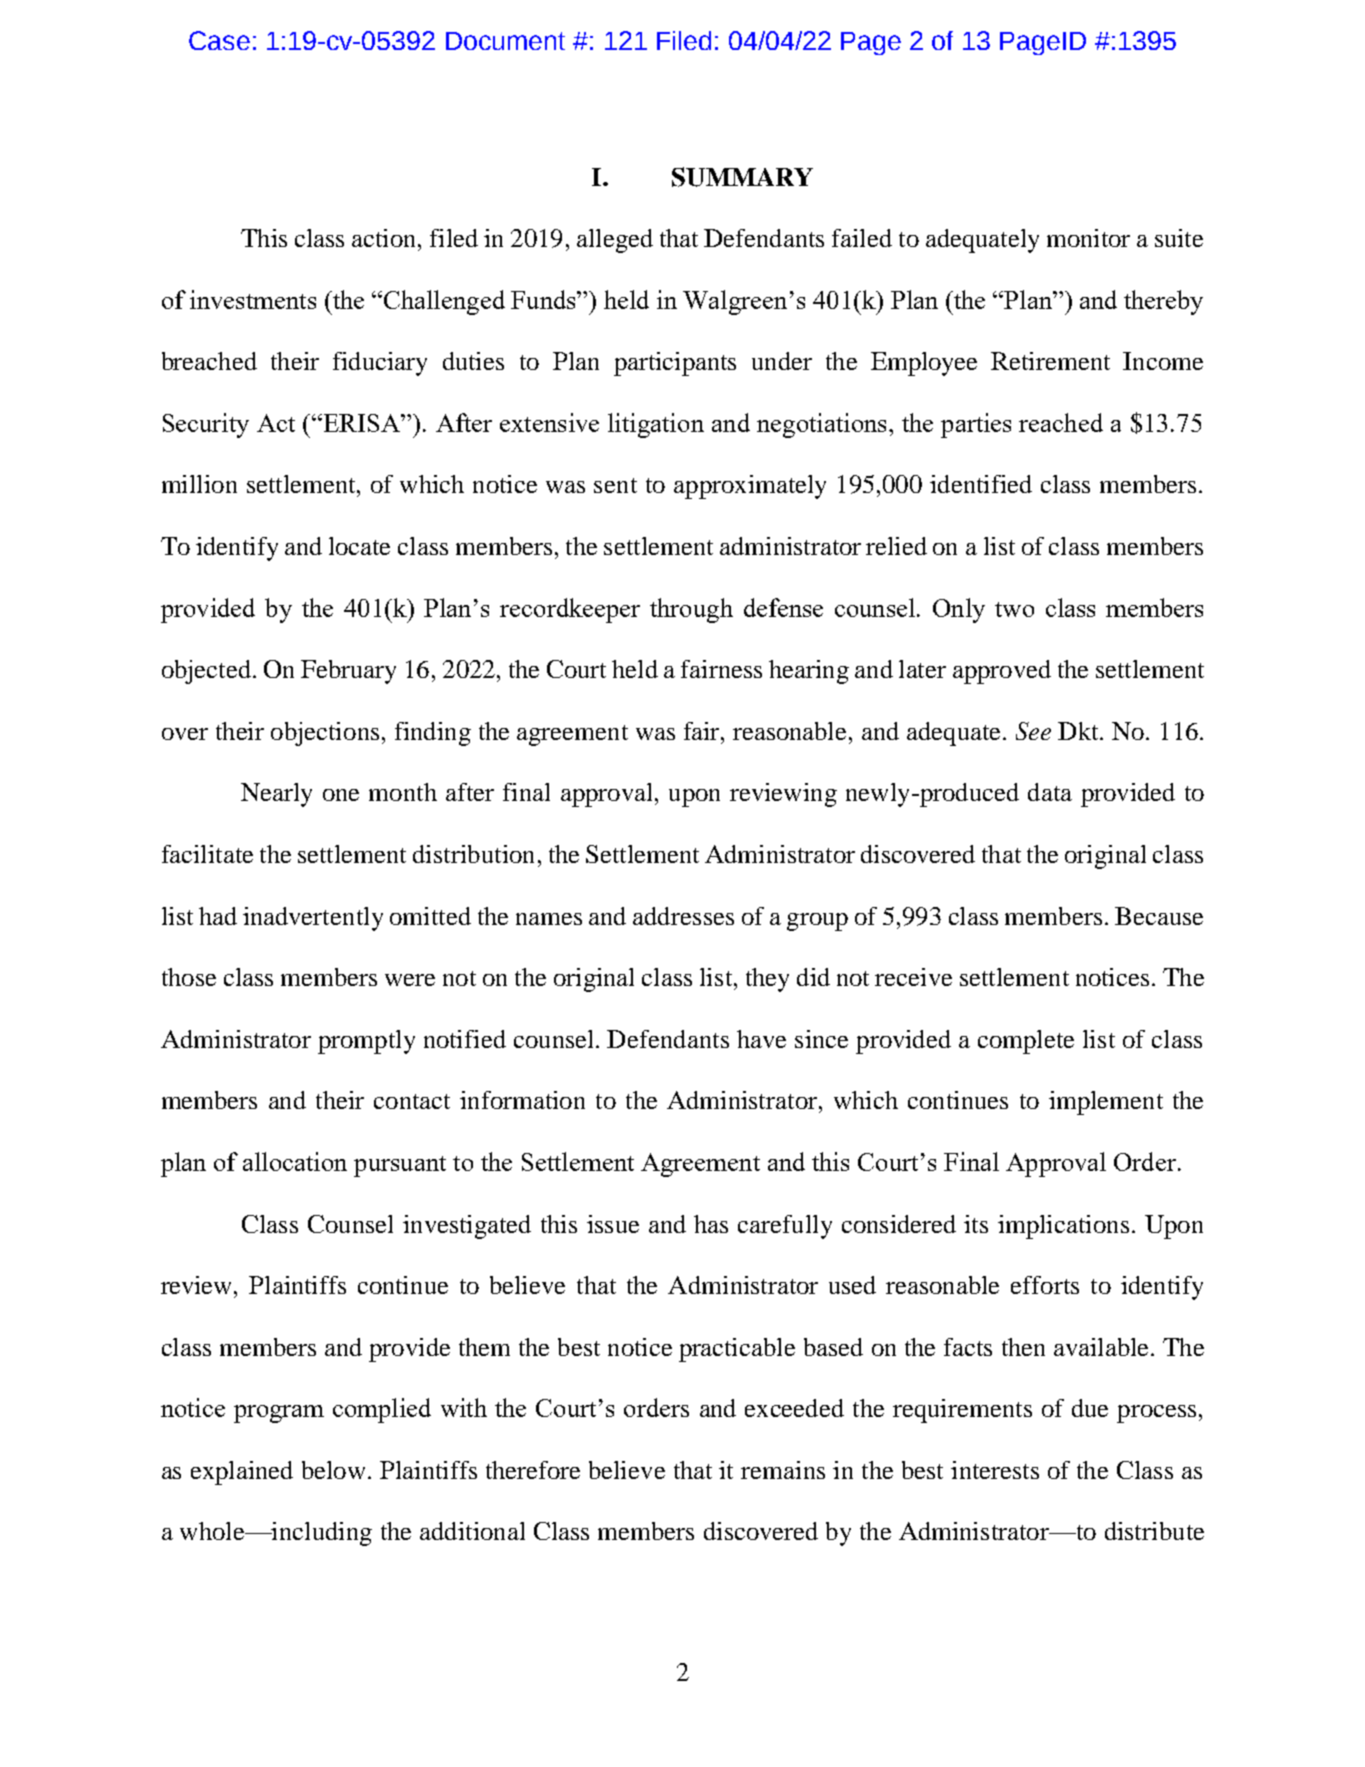  What do you see at coordinates (742, 177) in the screenshot?
I see `SUMMARY` at bounding box center [742, 177].
